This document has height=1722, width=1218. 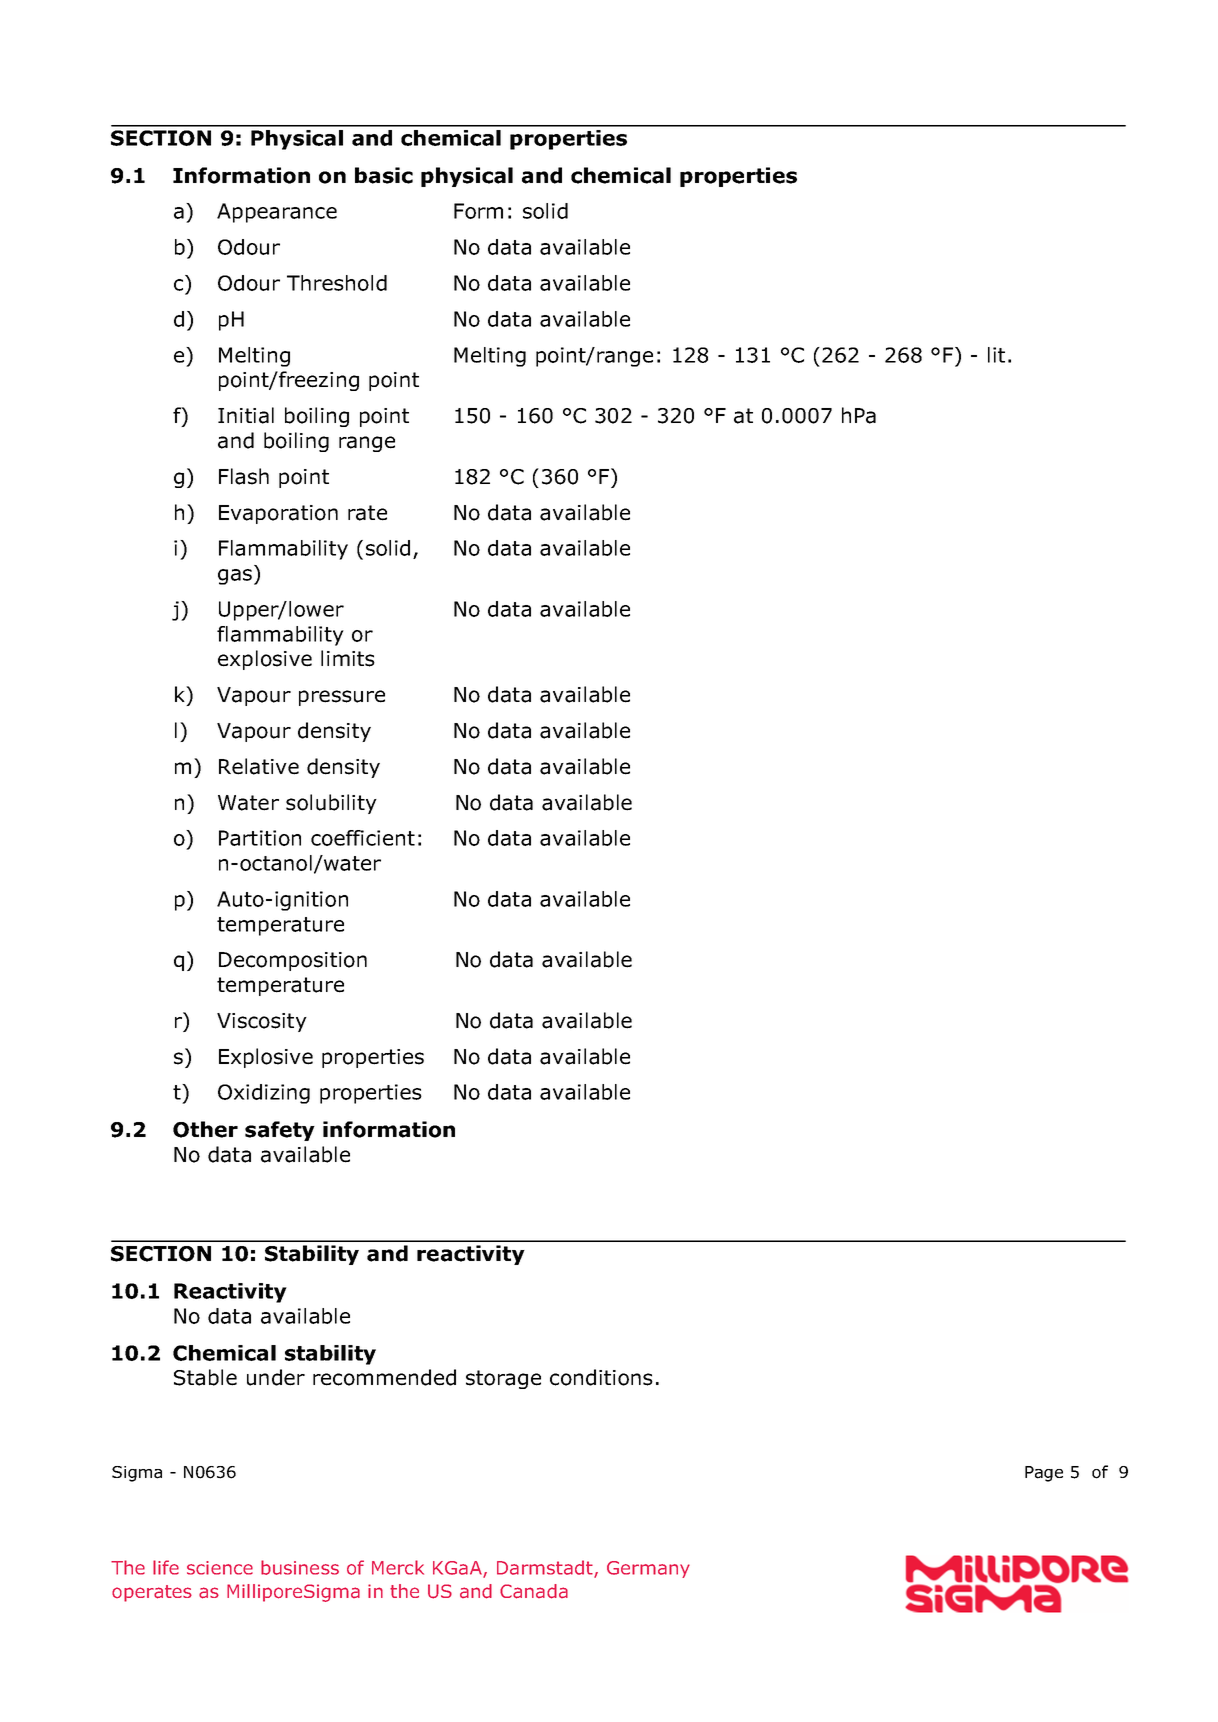 I want to click on basic, so click(x=384, y=175).
